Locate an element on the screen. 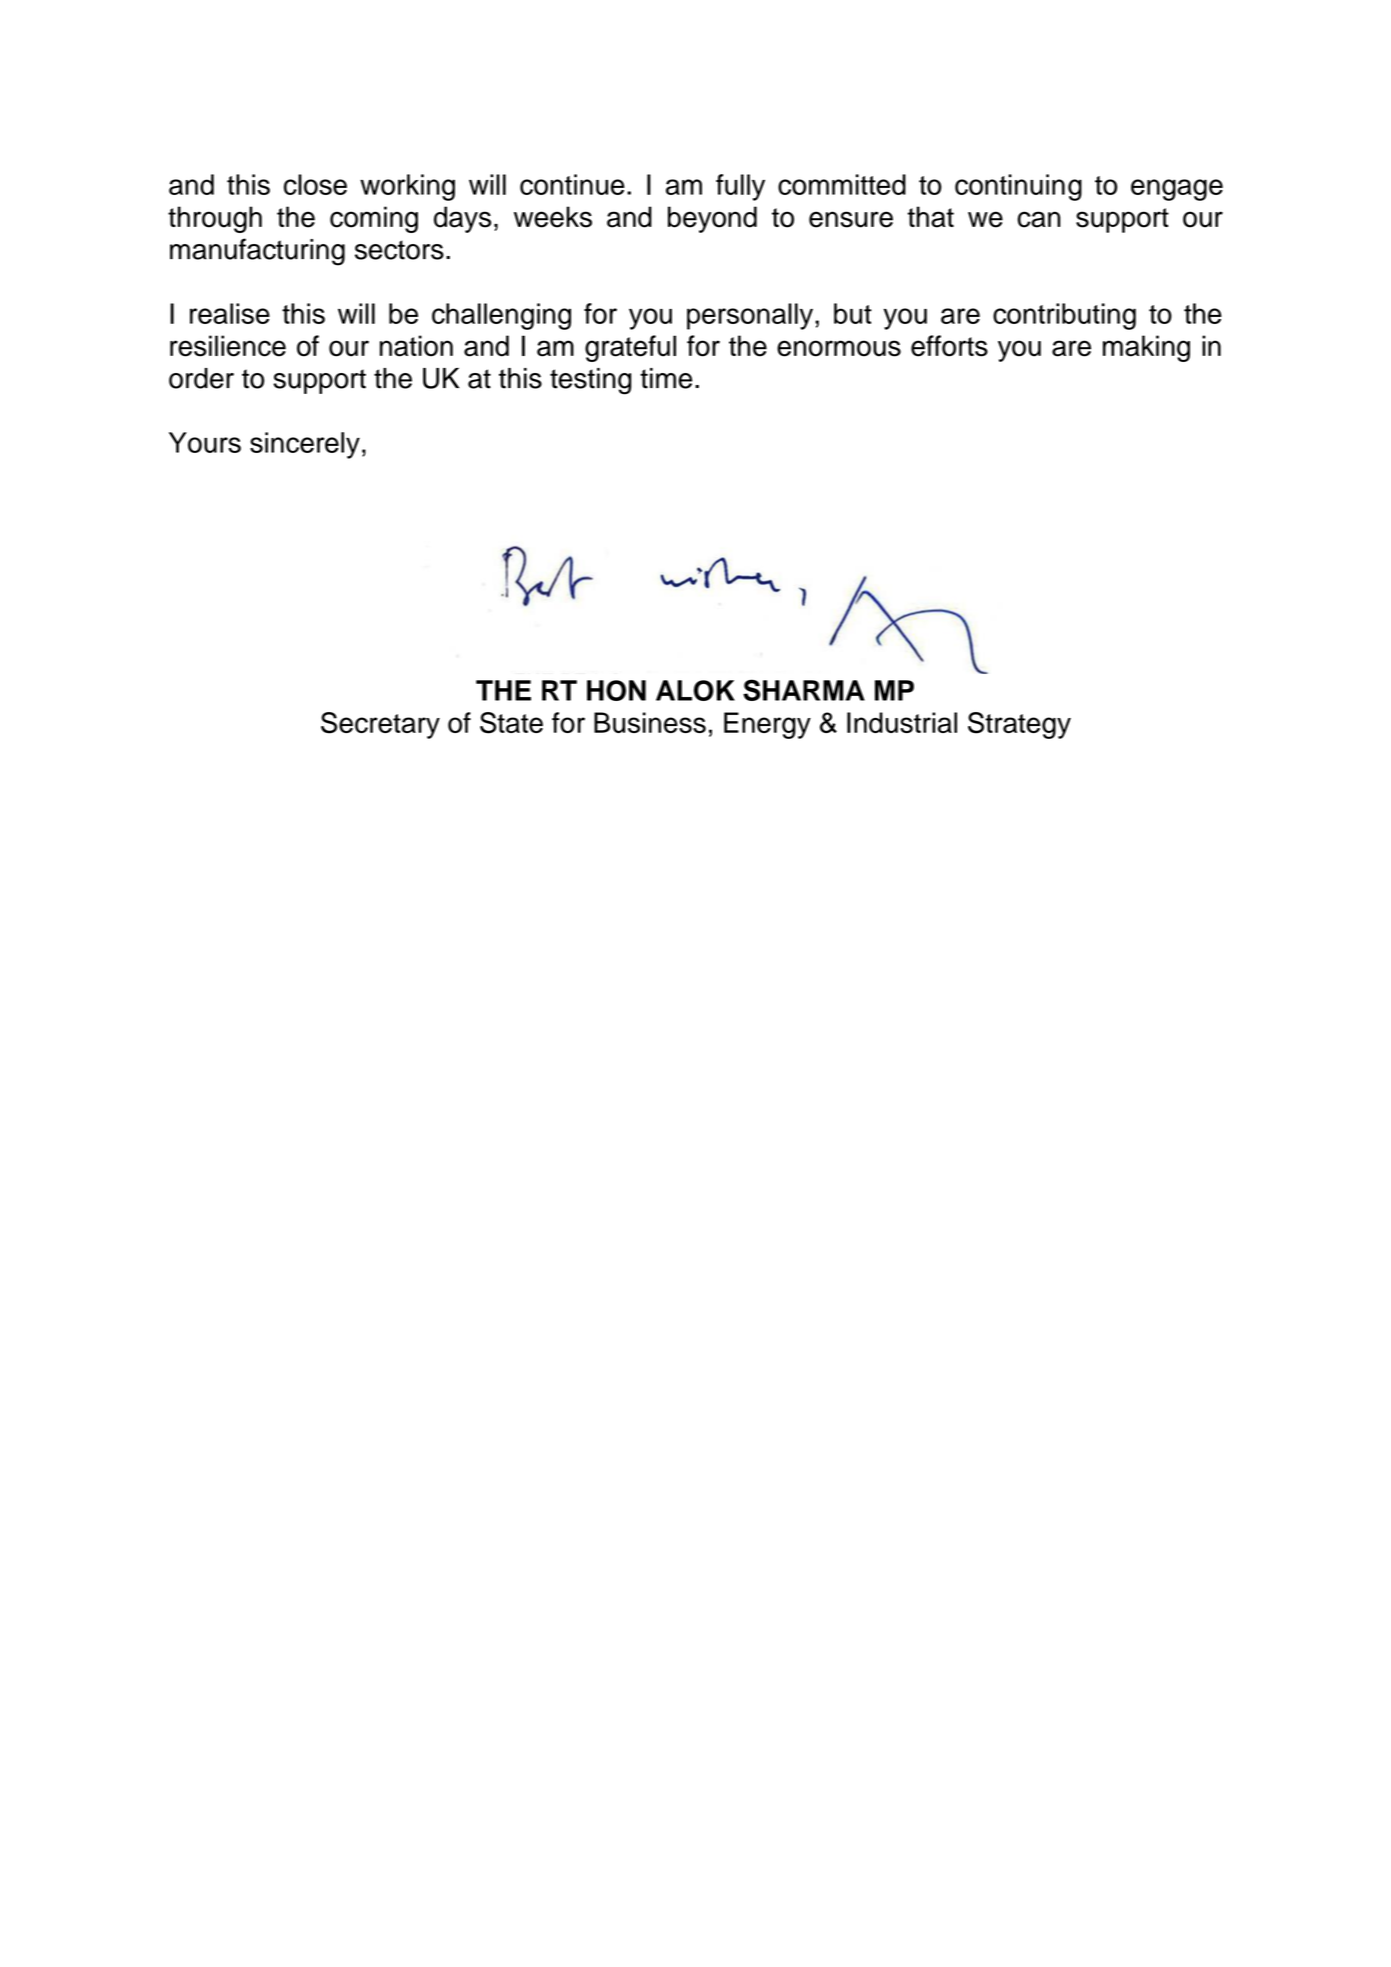 Image resolution: width=1391 pixels, height=1967 pixels. time is located at coordinates (666, 378).
